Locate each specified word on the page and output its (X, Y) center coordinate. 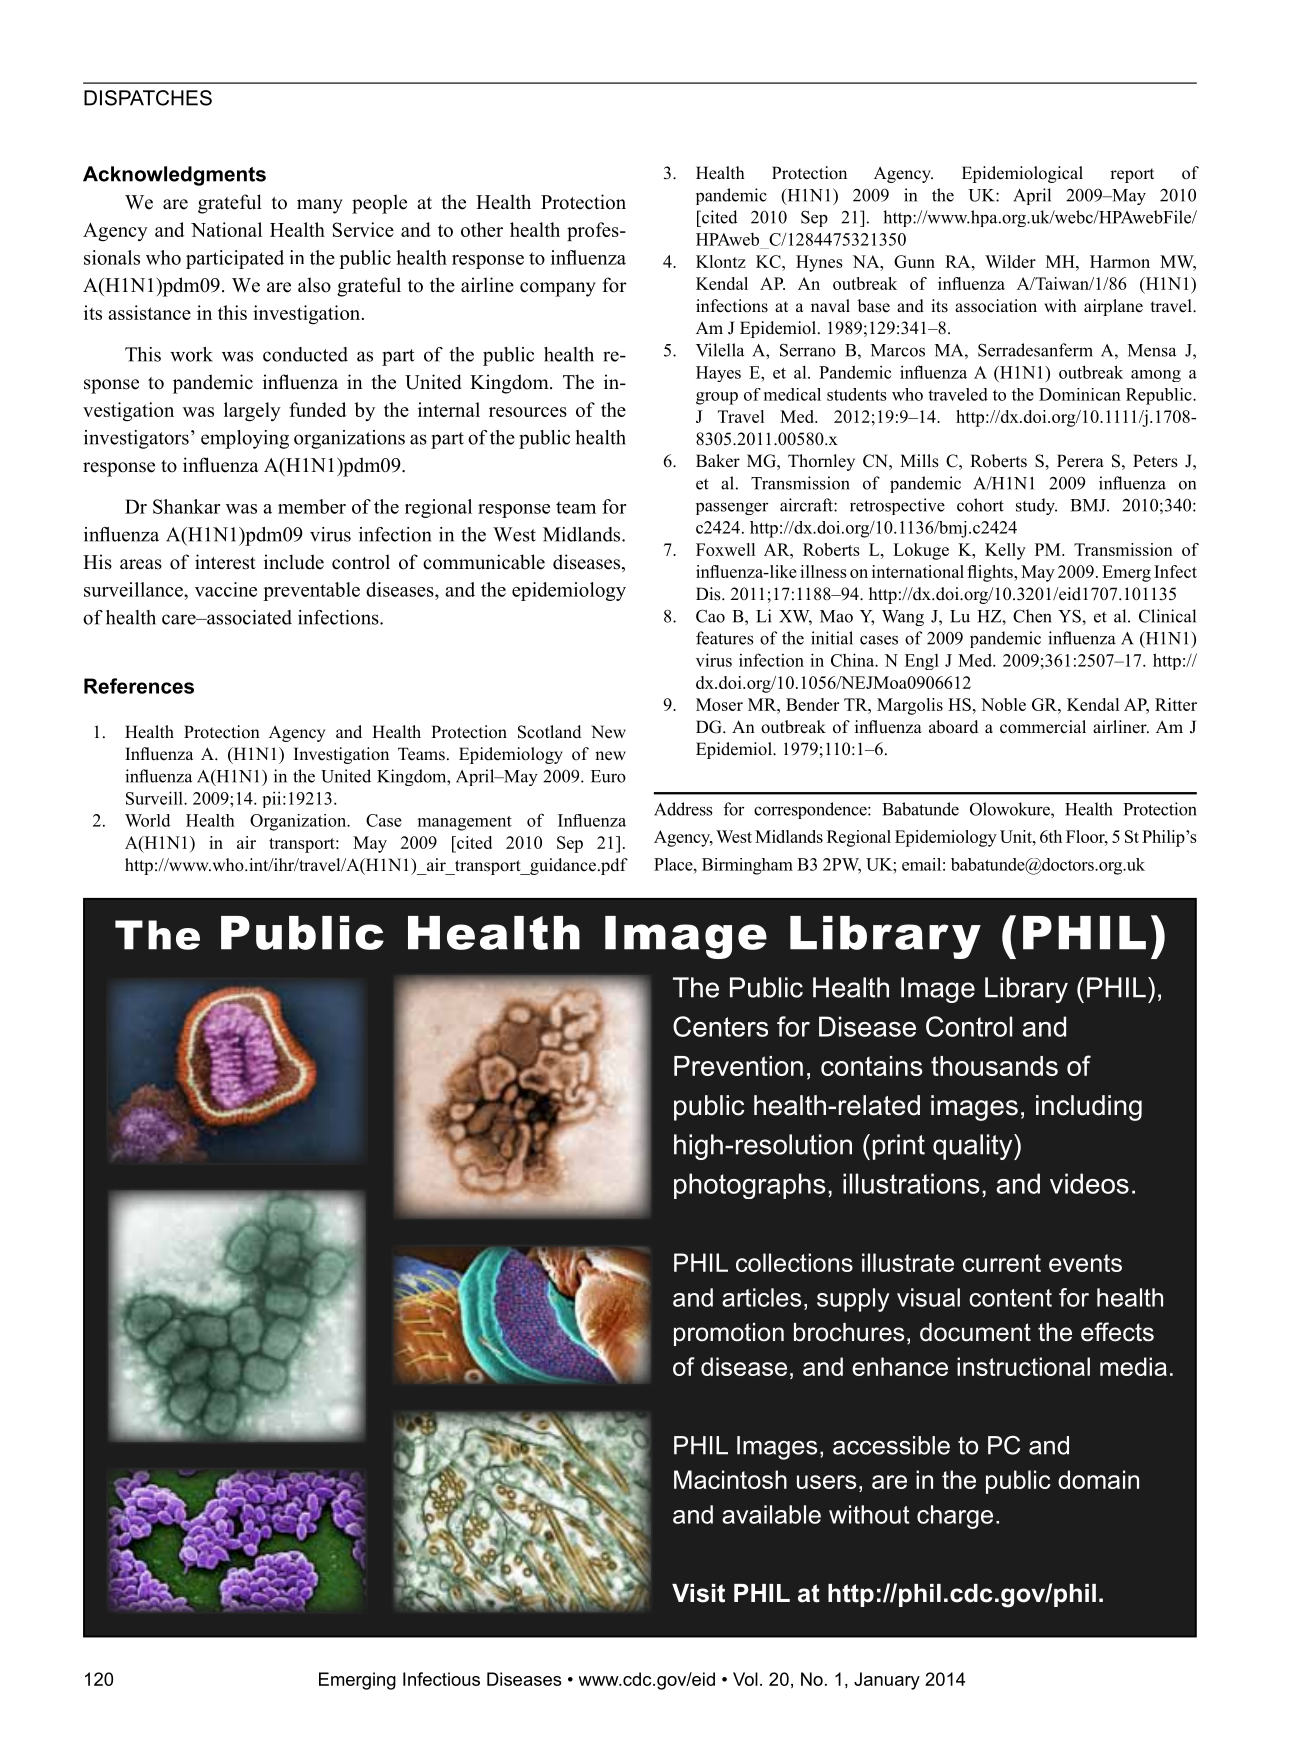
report (1132, 175)
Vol (745, 1679)
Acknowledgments (174, 176)
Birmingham (747, 866)
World (147, 820)
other (482, 229)
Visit (698, 1593)
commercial (1043, 727)
